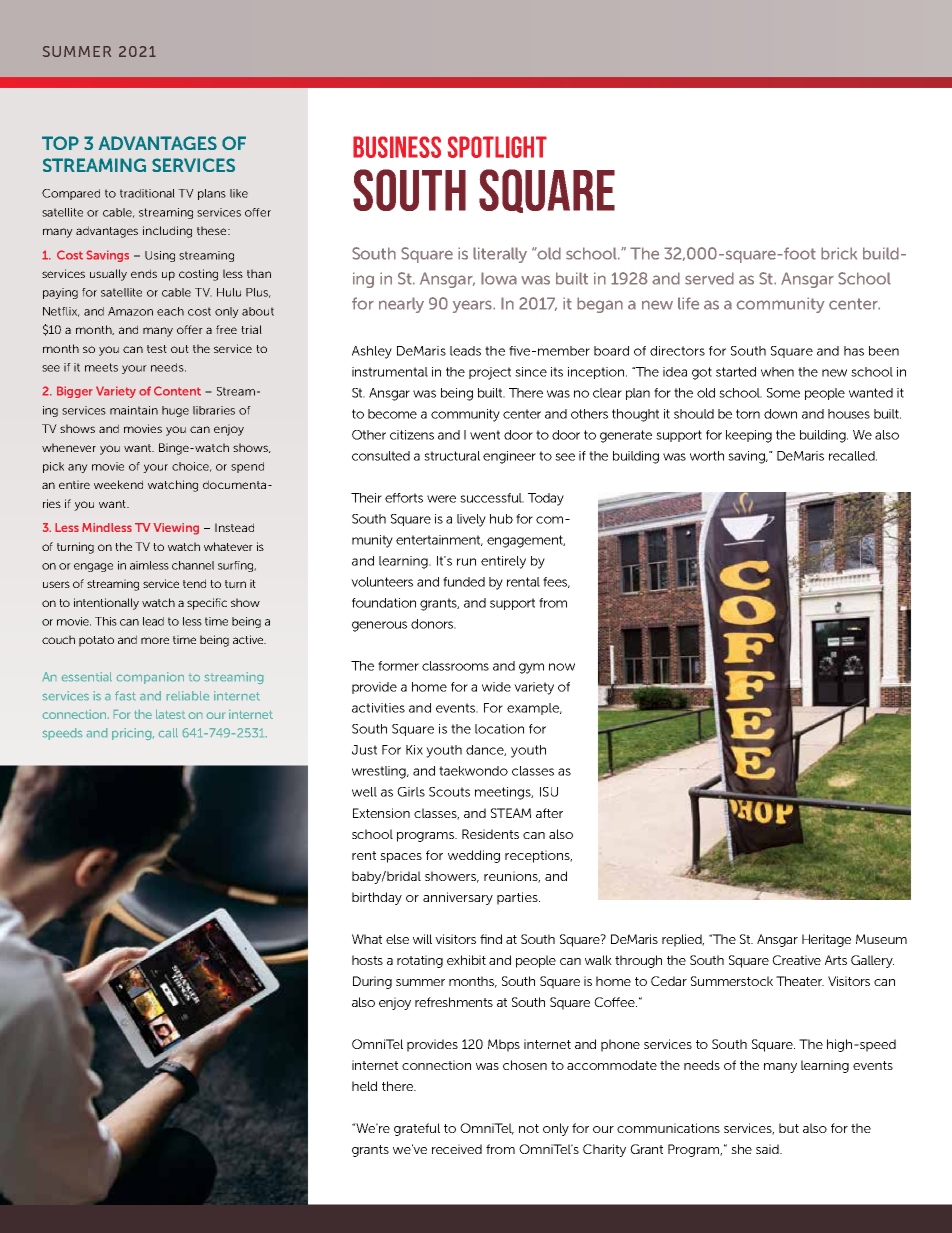  I want to click on ISU, so click(549, 792).
